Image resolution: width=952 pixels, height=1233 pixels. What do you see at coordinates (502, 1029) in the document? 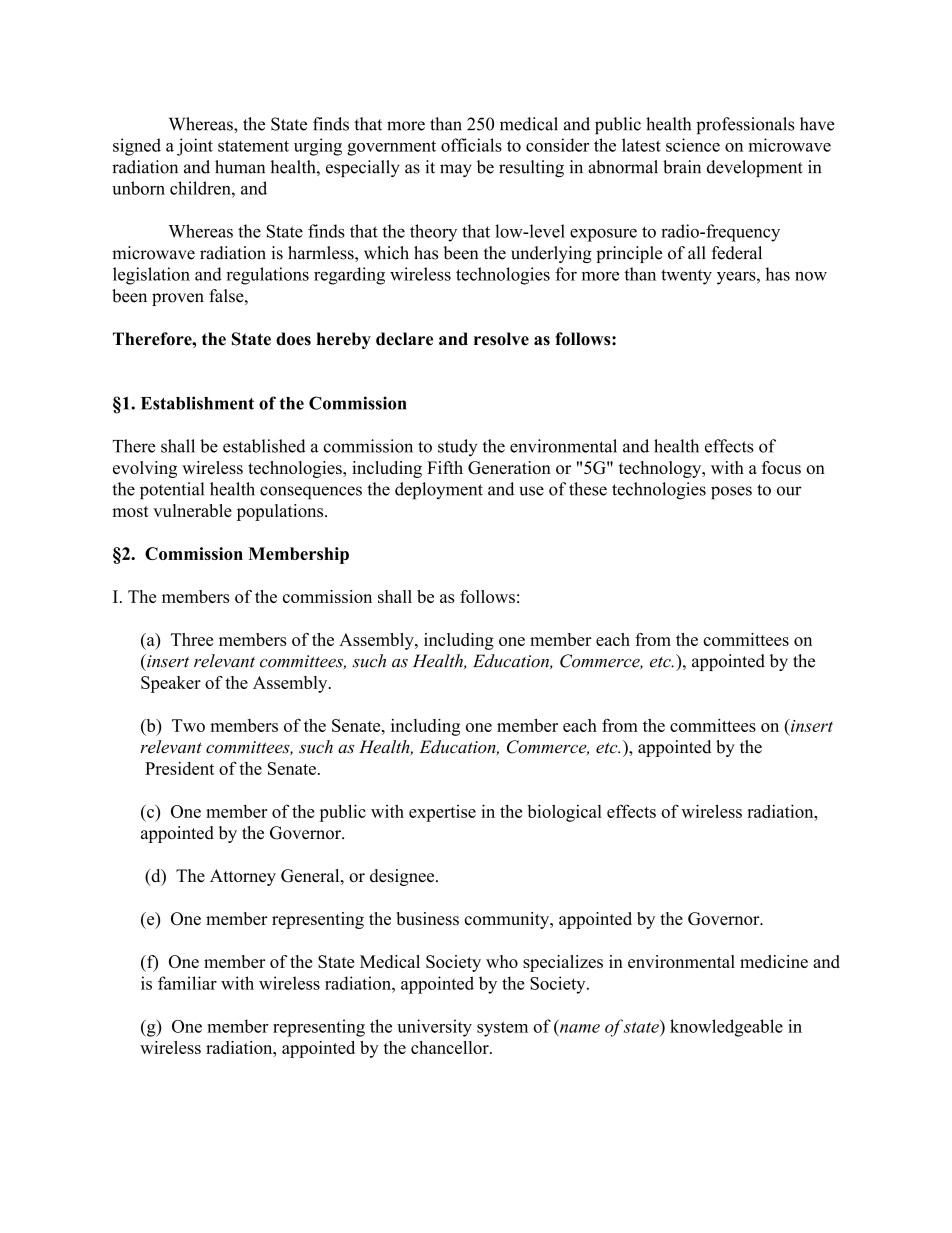
I see `system` at bounding box center [502, 1029].
